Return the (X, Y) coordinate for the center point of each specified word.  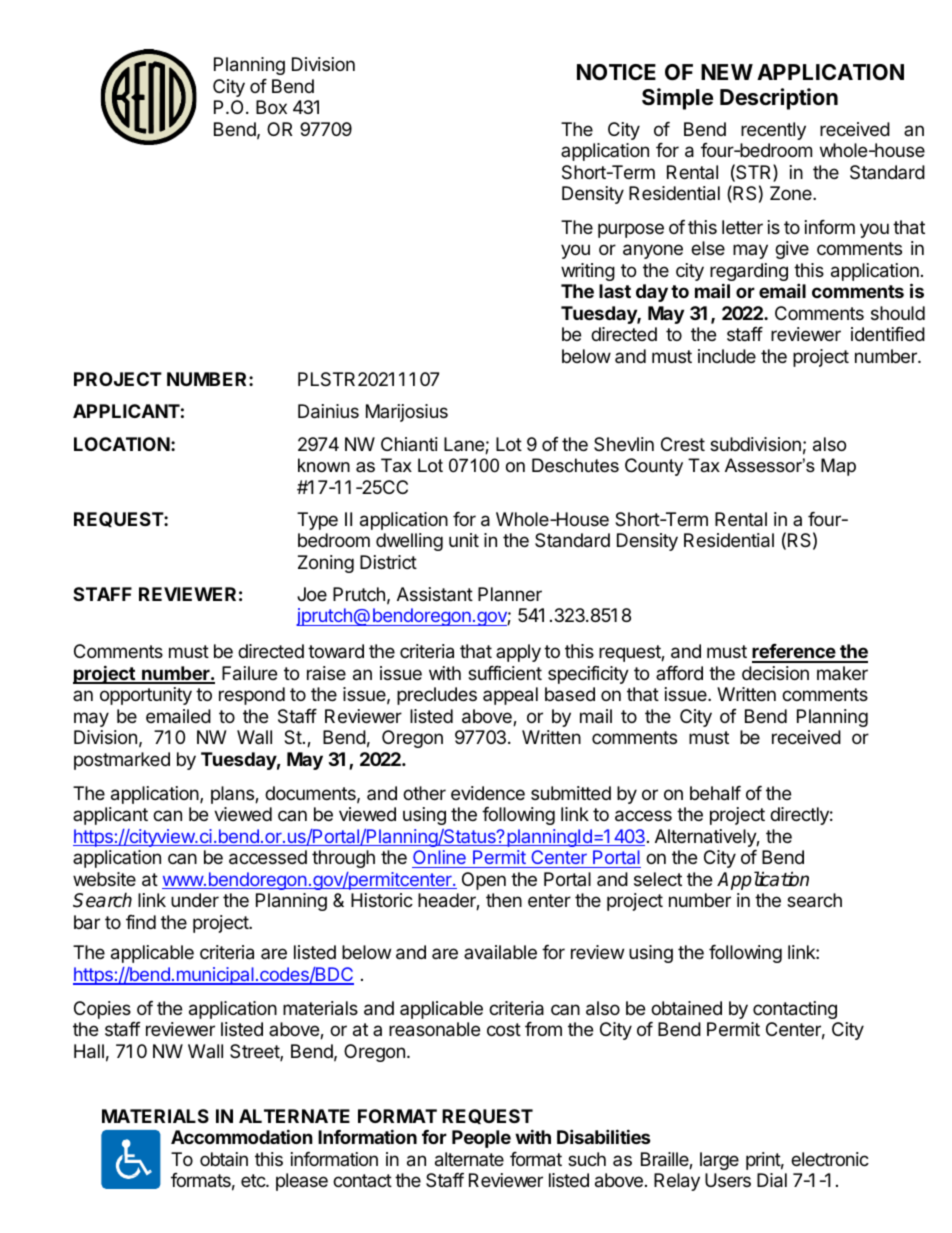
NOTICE (616, 72)
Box (271, 107)
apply (518, 653)
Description (779, 99)
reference (795, 653)
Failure (249, 673)
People (481, 1139)
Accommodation (242, 1136)
